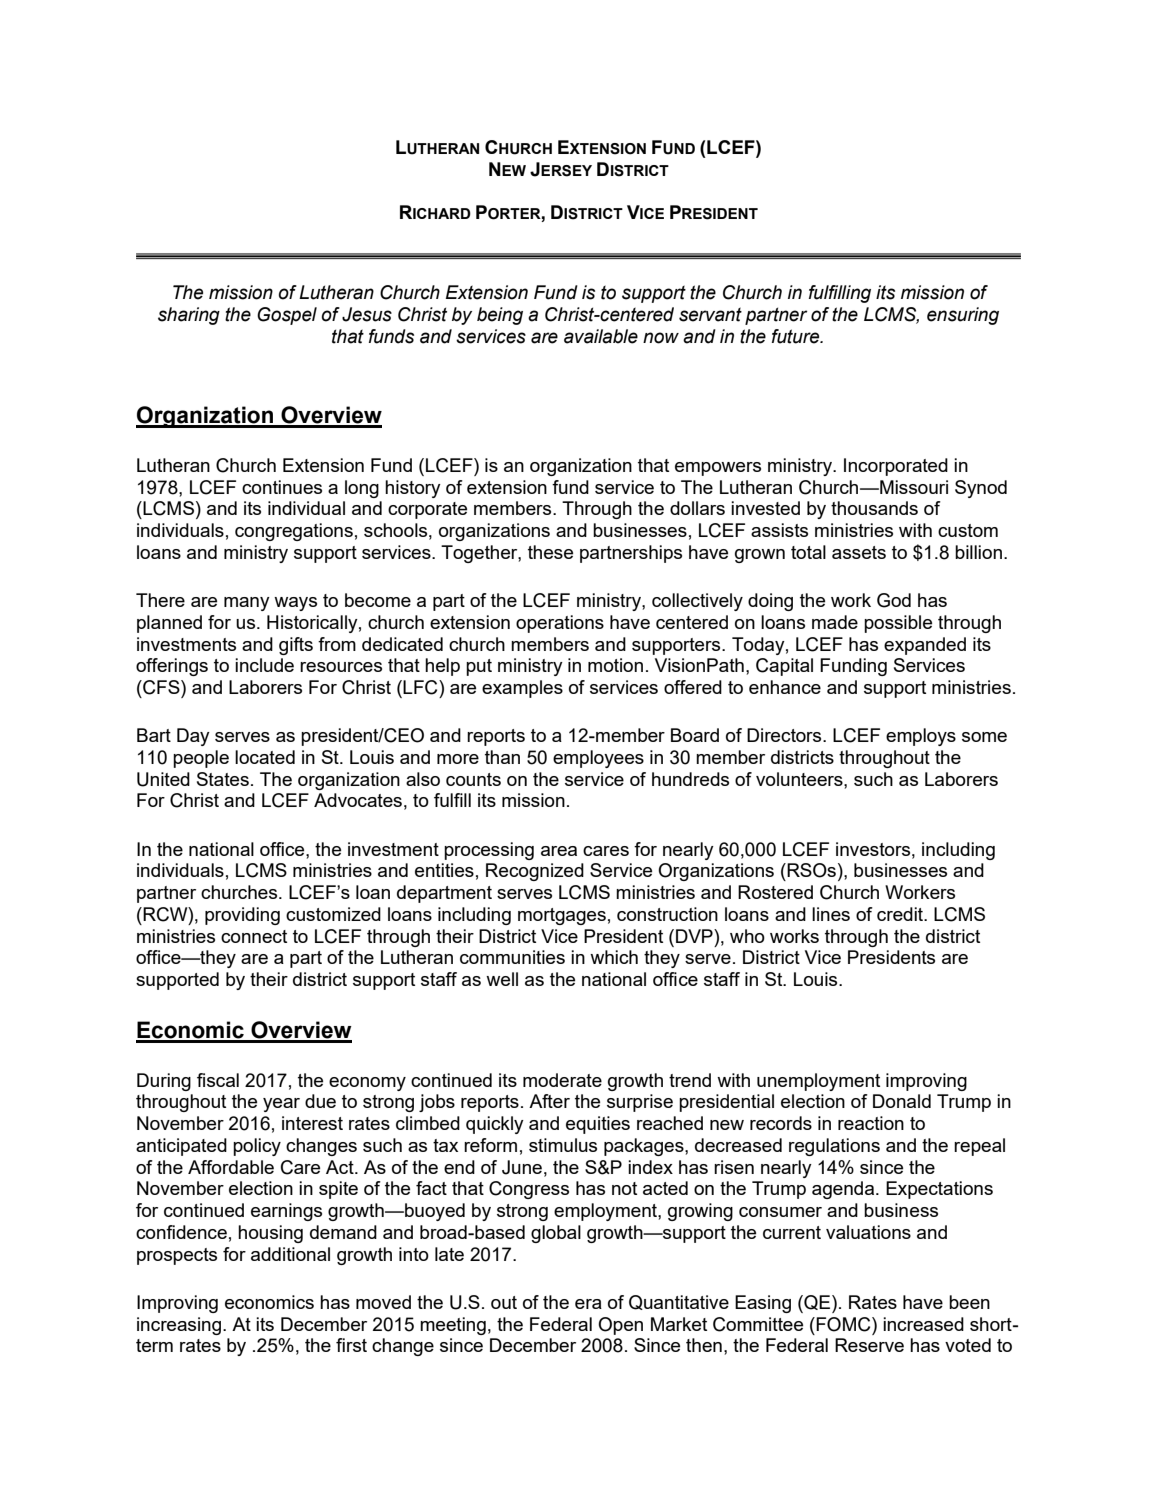 This document has width=1157, height=1497. Describe the element at coordinates (290, 1254) in the document. I see `additional` at that location.
